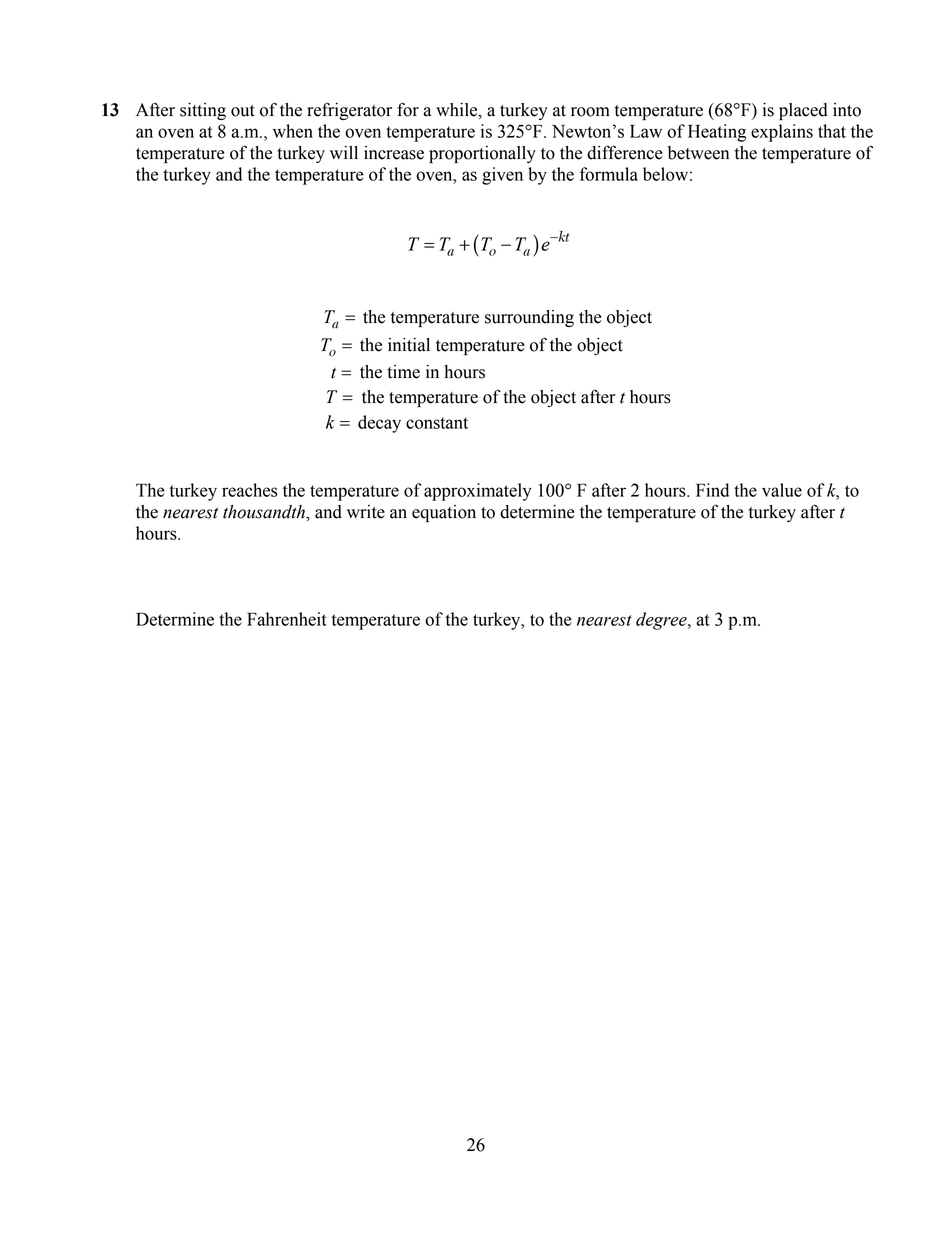 The width and height of the page is (952, 1233). I want to click on will, so click(344, 152).
